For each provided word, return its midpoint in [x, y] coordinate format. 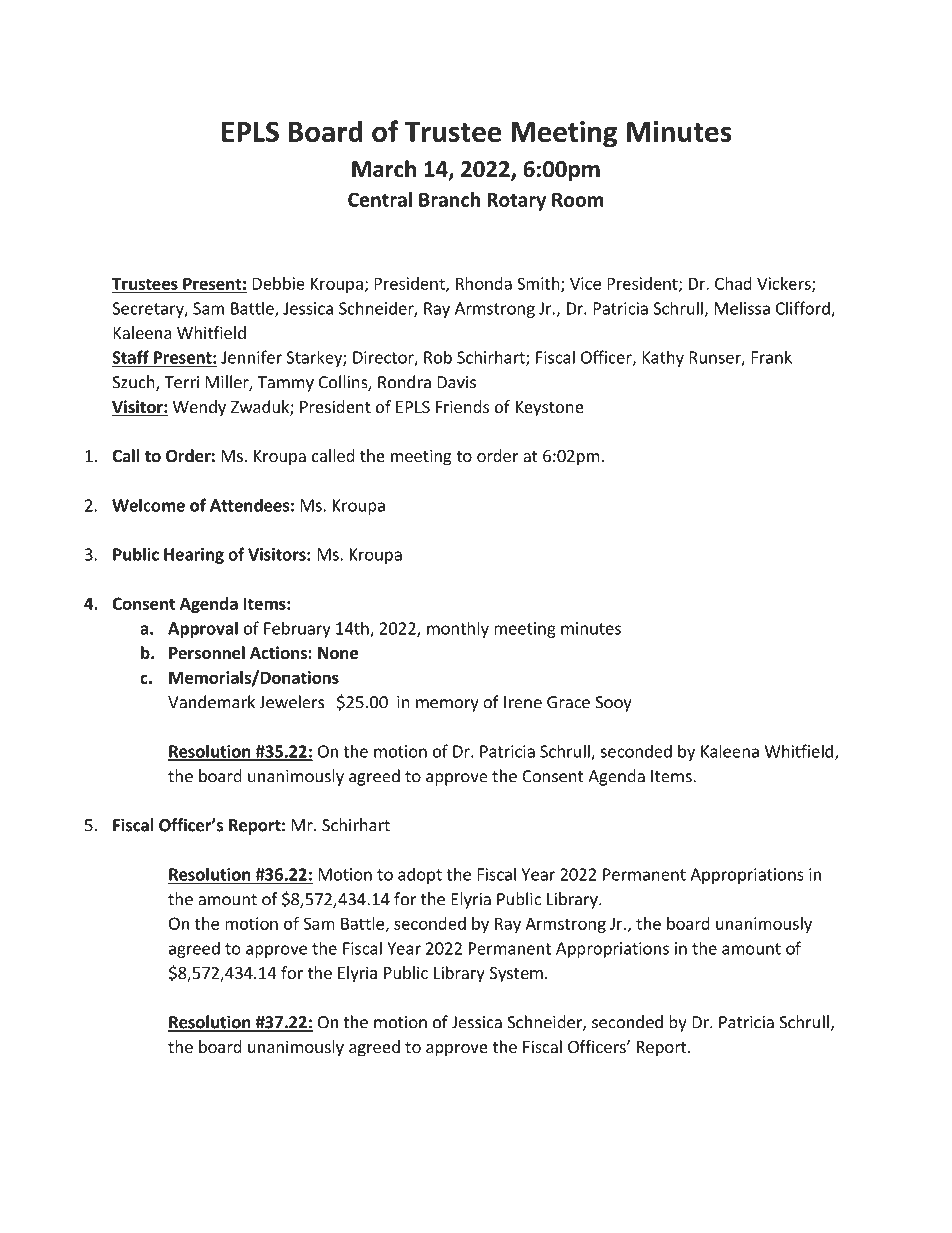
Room [578, 200]
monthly [458, 629]
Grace [568, 702]
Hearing [194, 556]
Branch [449, 199]
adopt [420, 875]
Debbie [278, 283]
